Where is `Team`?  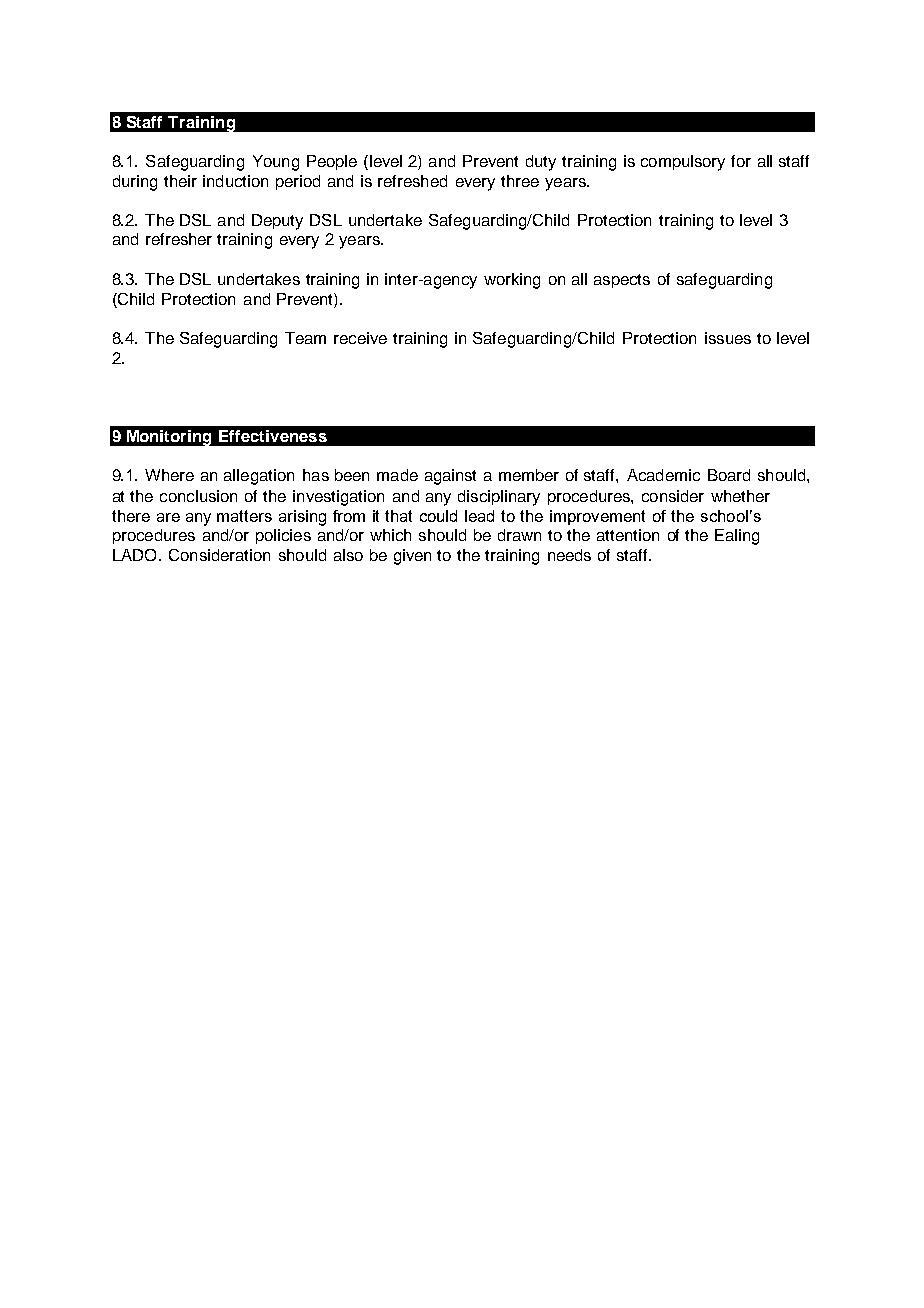
Team is located at coordinates (305, 338).
